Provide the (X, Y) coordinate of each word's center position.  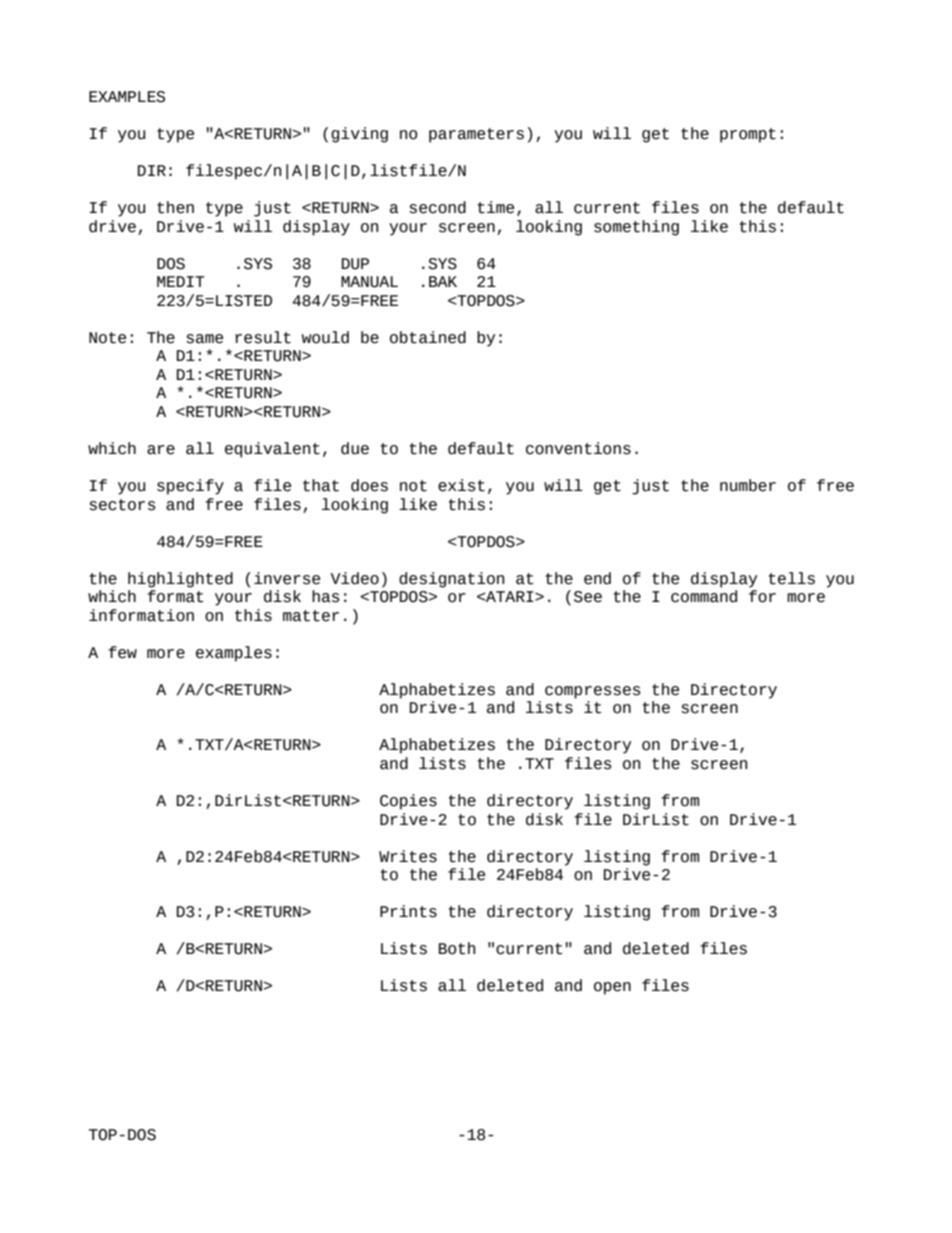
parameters (476, 135)
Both (457, 948)
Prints (408, 911)
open (612, 988)
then (175, 207)
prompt (748, 135)
